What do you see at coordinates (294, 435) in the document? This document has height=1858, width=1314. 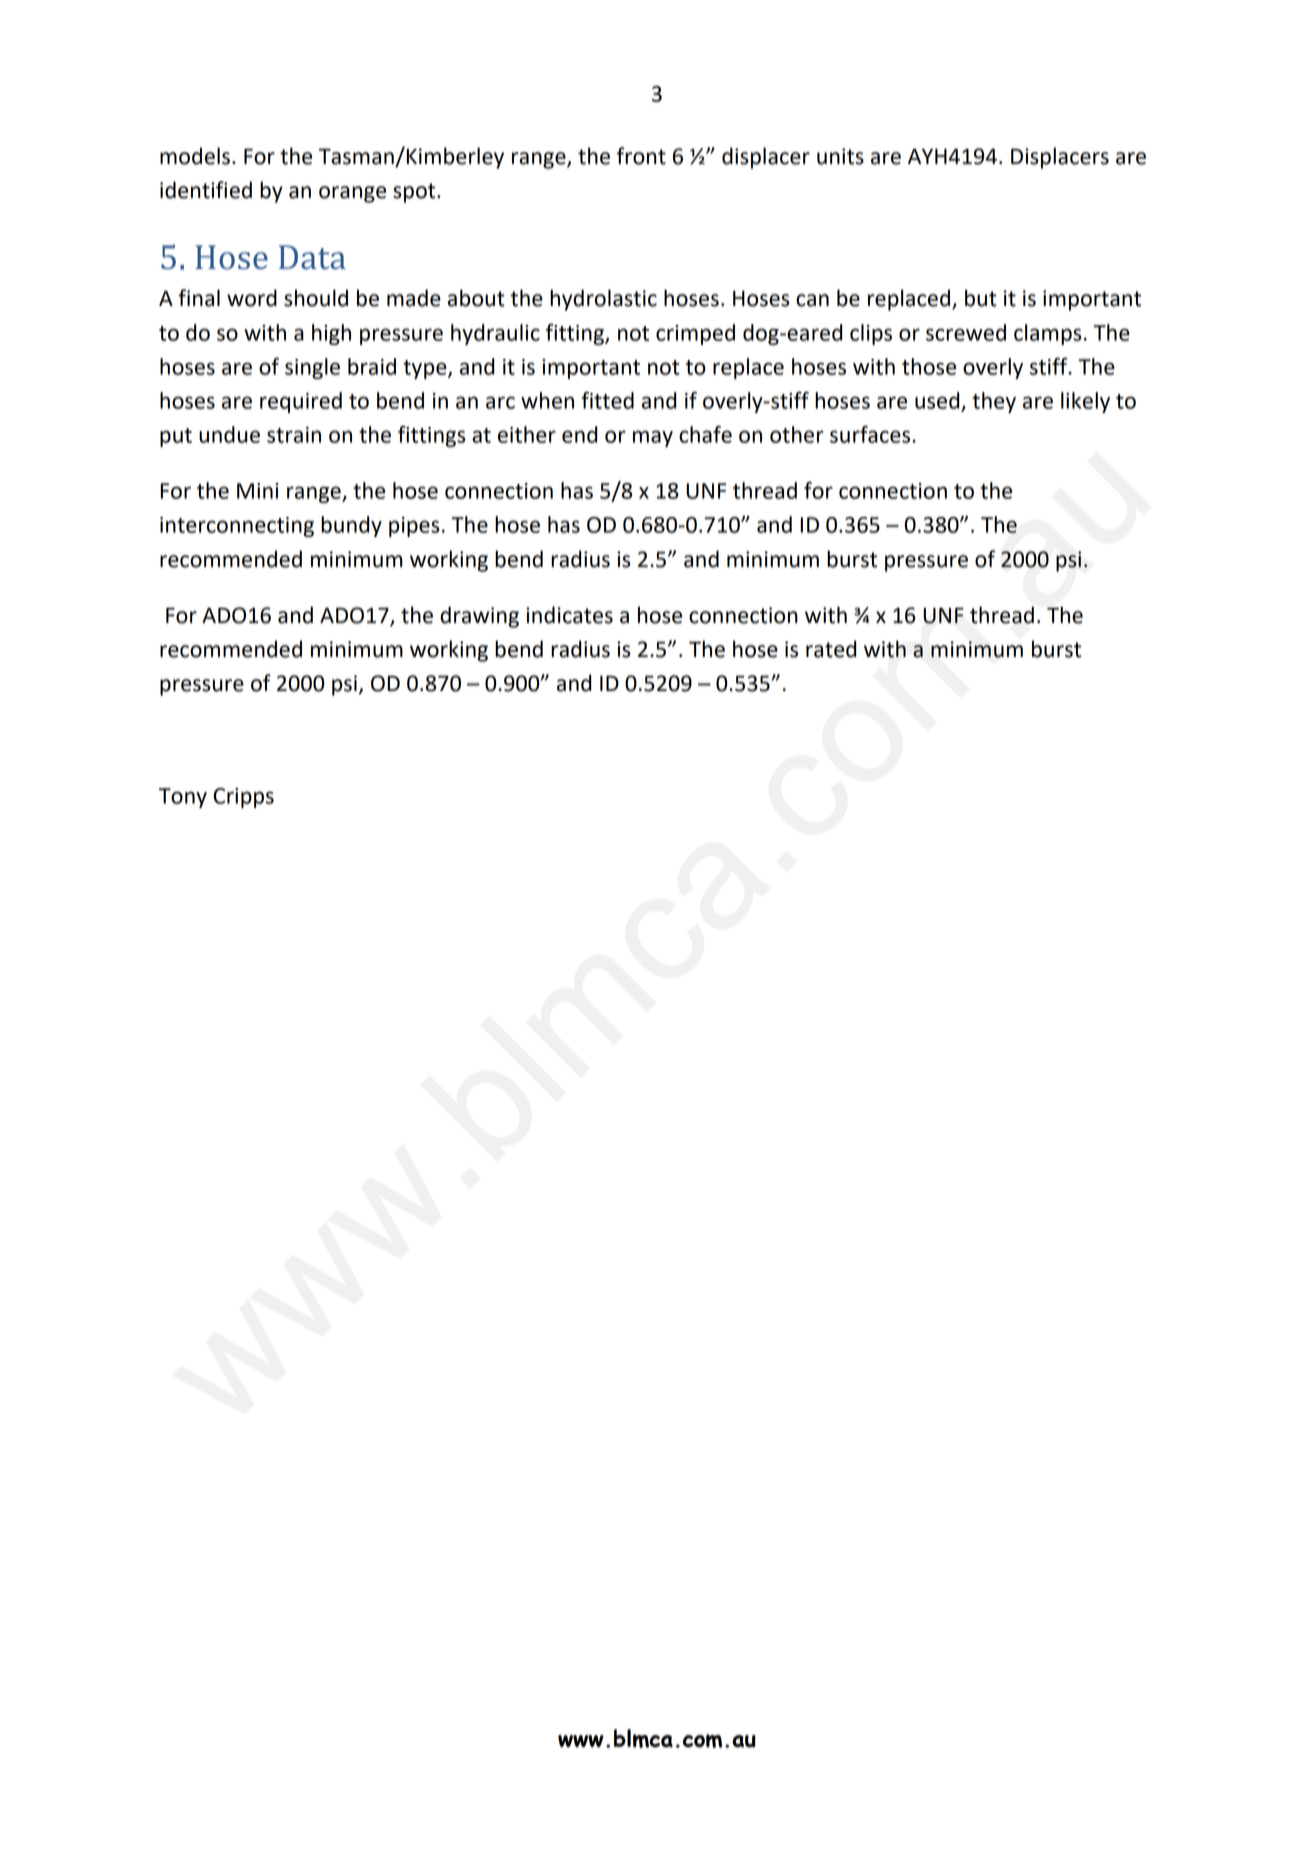 I see `strain` at bounding box center [294, 435].
